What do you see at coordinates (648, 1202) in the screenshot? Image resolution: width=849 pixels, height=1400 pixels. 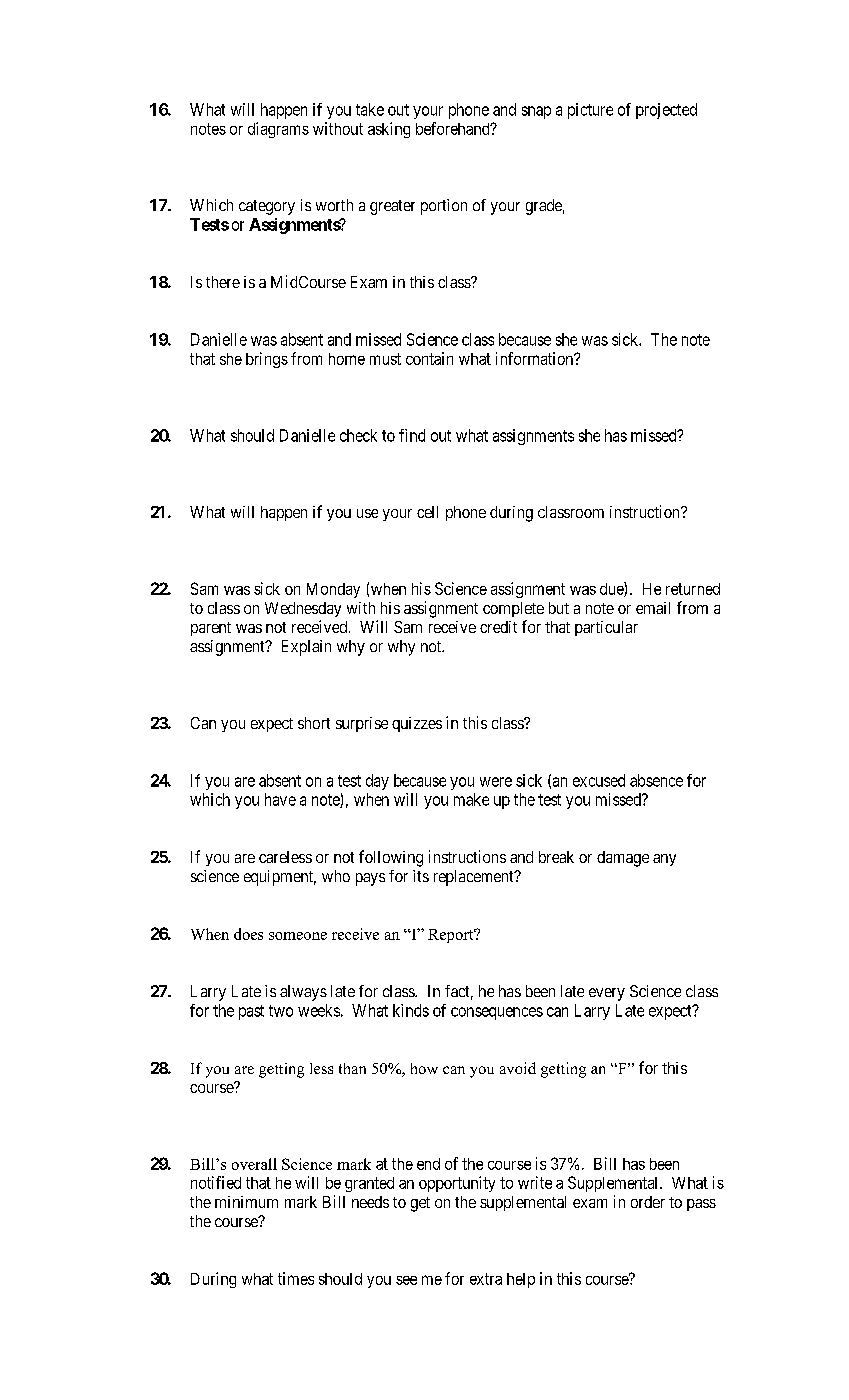 I see `order` at bounding box center [648, 1202].
